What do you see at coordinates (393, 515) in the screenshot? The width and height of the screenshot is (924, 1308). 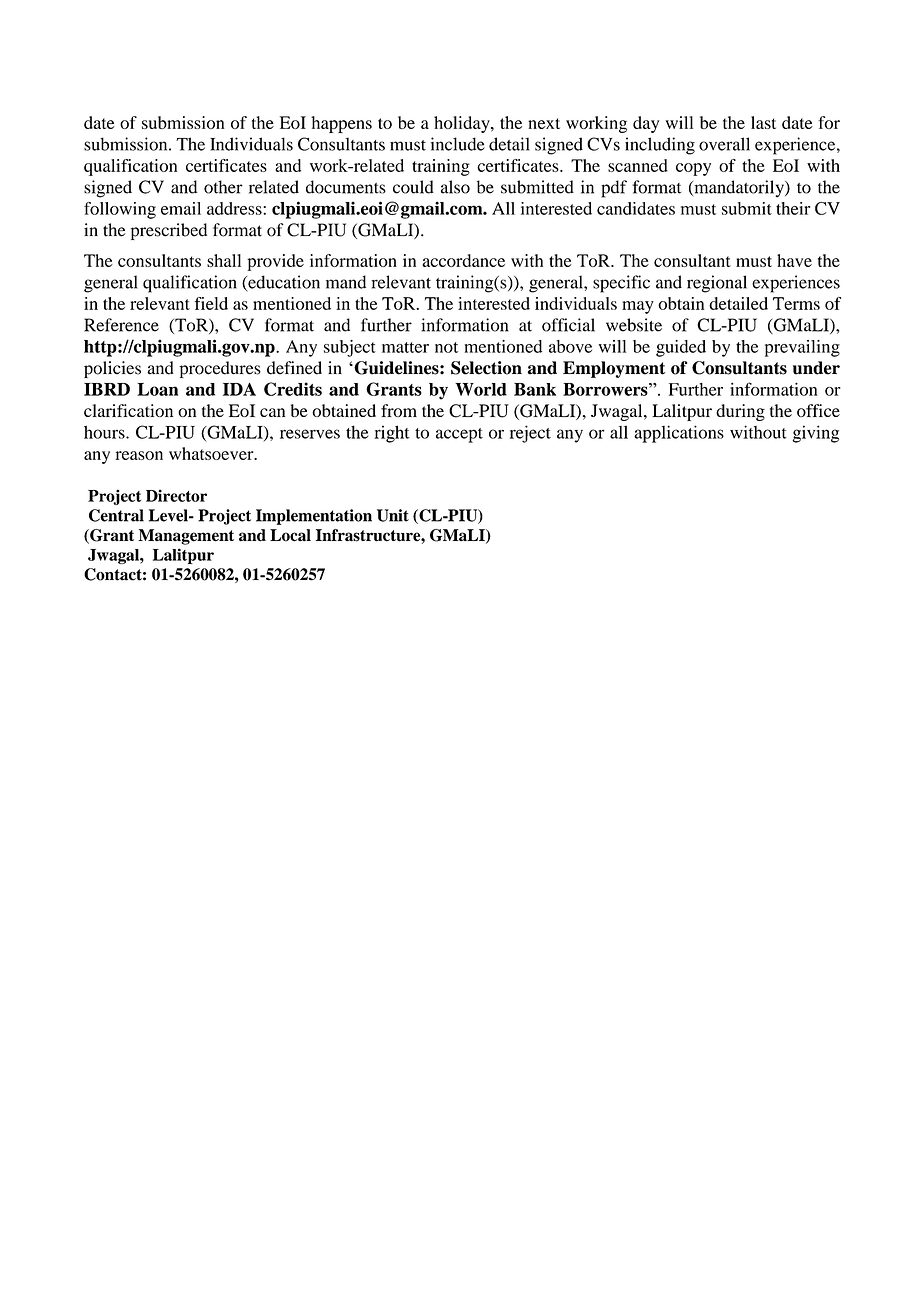 I see `Unit` at bounding box center [393, 515].
